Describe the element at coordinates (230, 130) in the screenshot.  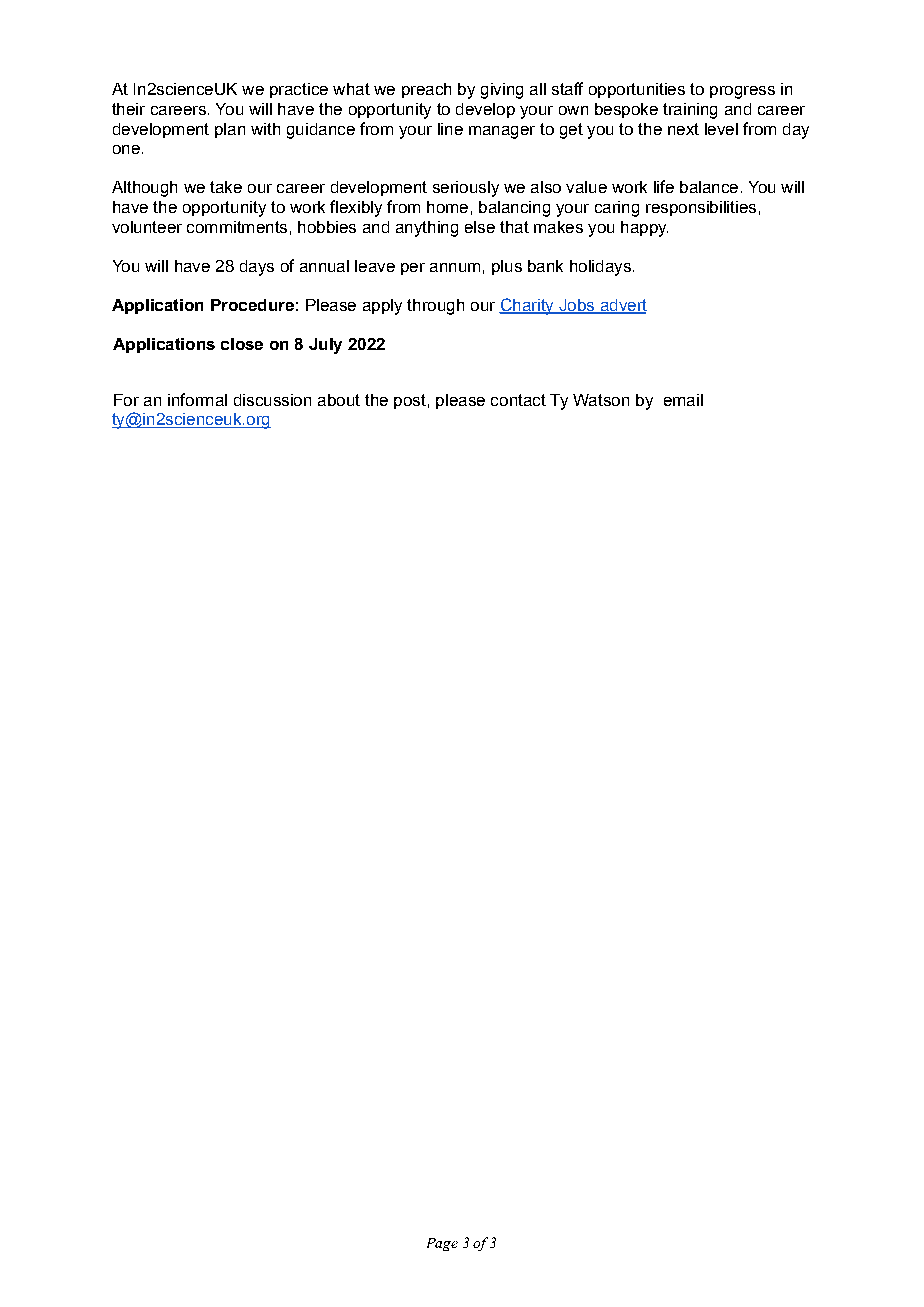
I see `plan` at that location.
